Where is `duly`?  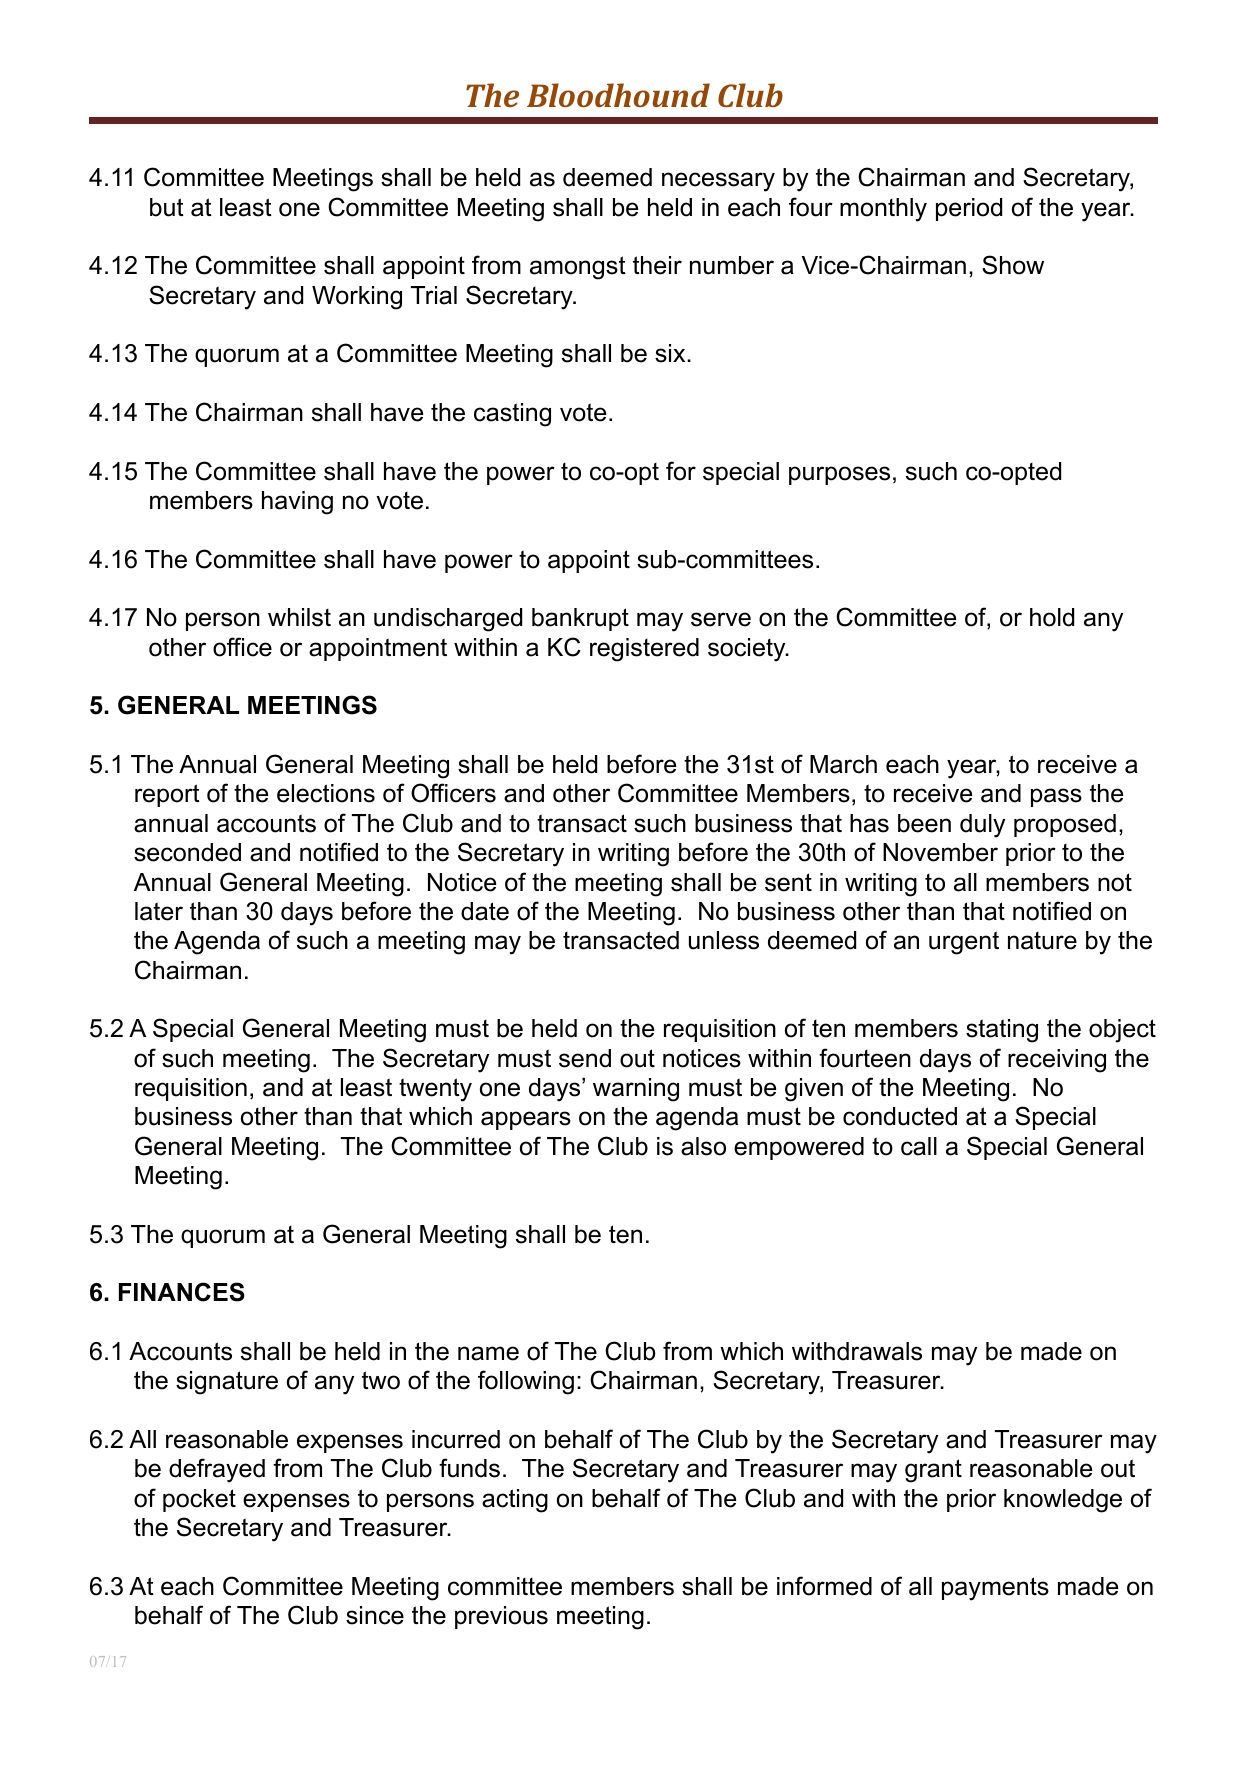 duly is located at coordinates (982, 826).
